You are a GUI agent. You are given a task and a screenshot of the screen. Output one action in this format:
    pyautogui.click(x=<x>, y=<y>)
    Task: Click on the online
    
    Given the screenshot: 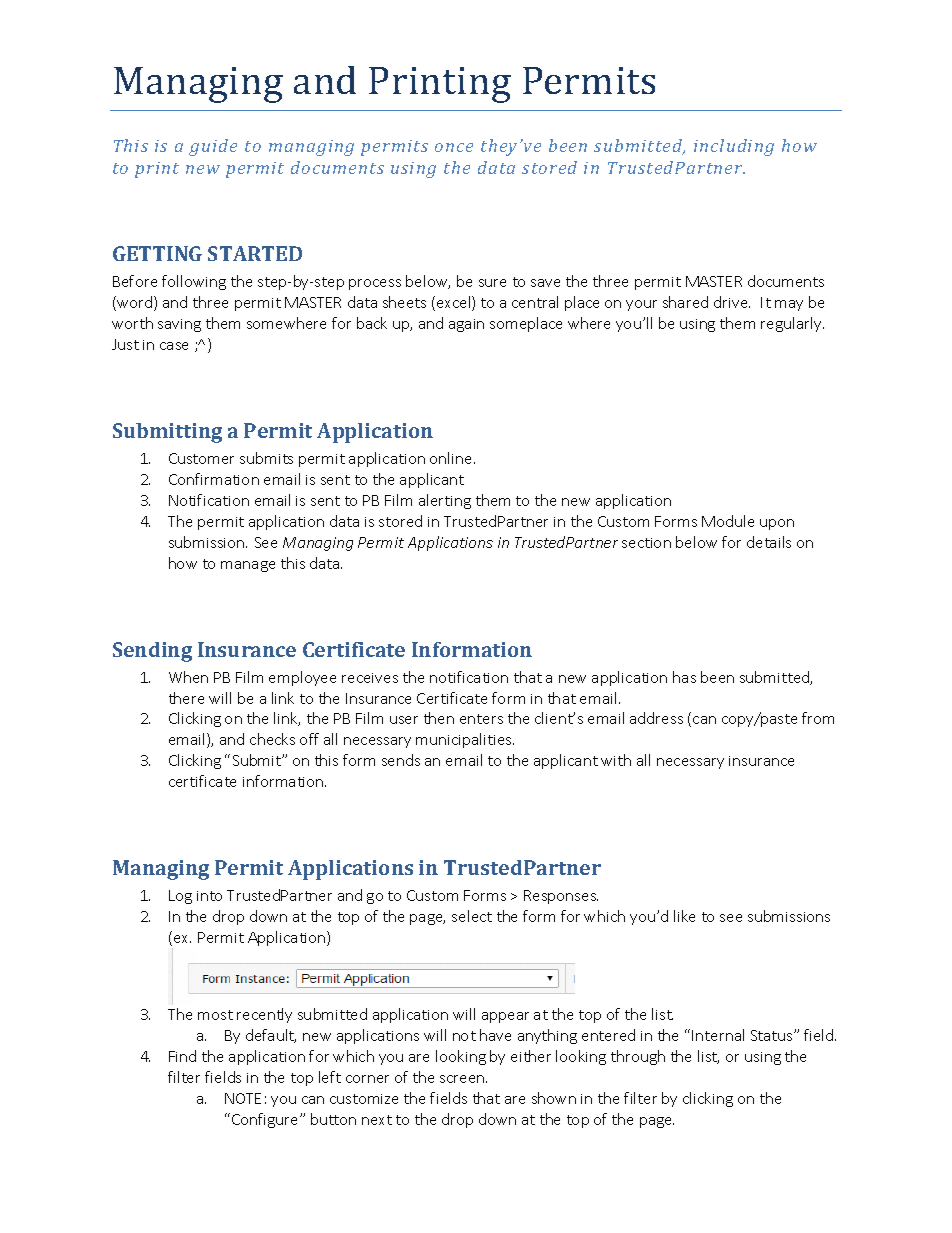 What is the action you would take?
    pyautogui.click(x=452, y=458)
